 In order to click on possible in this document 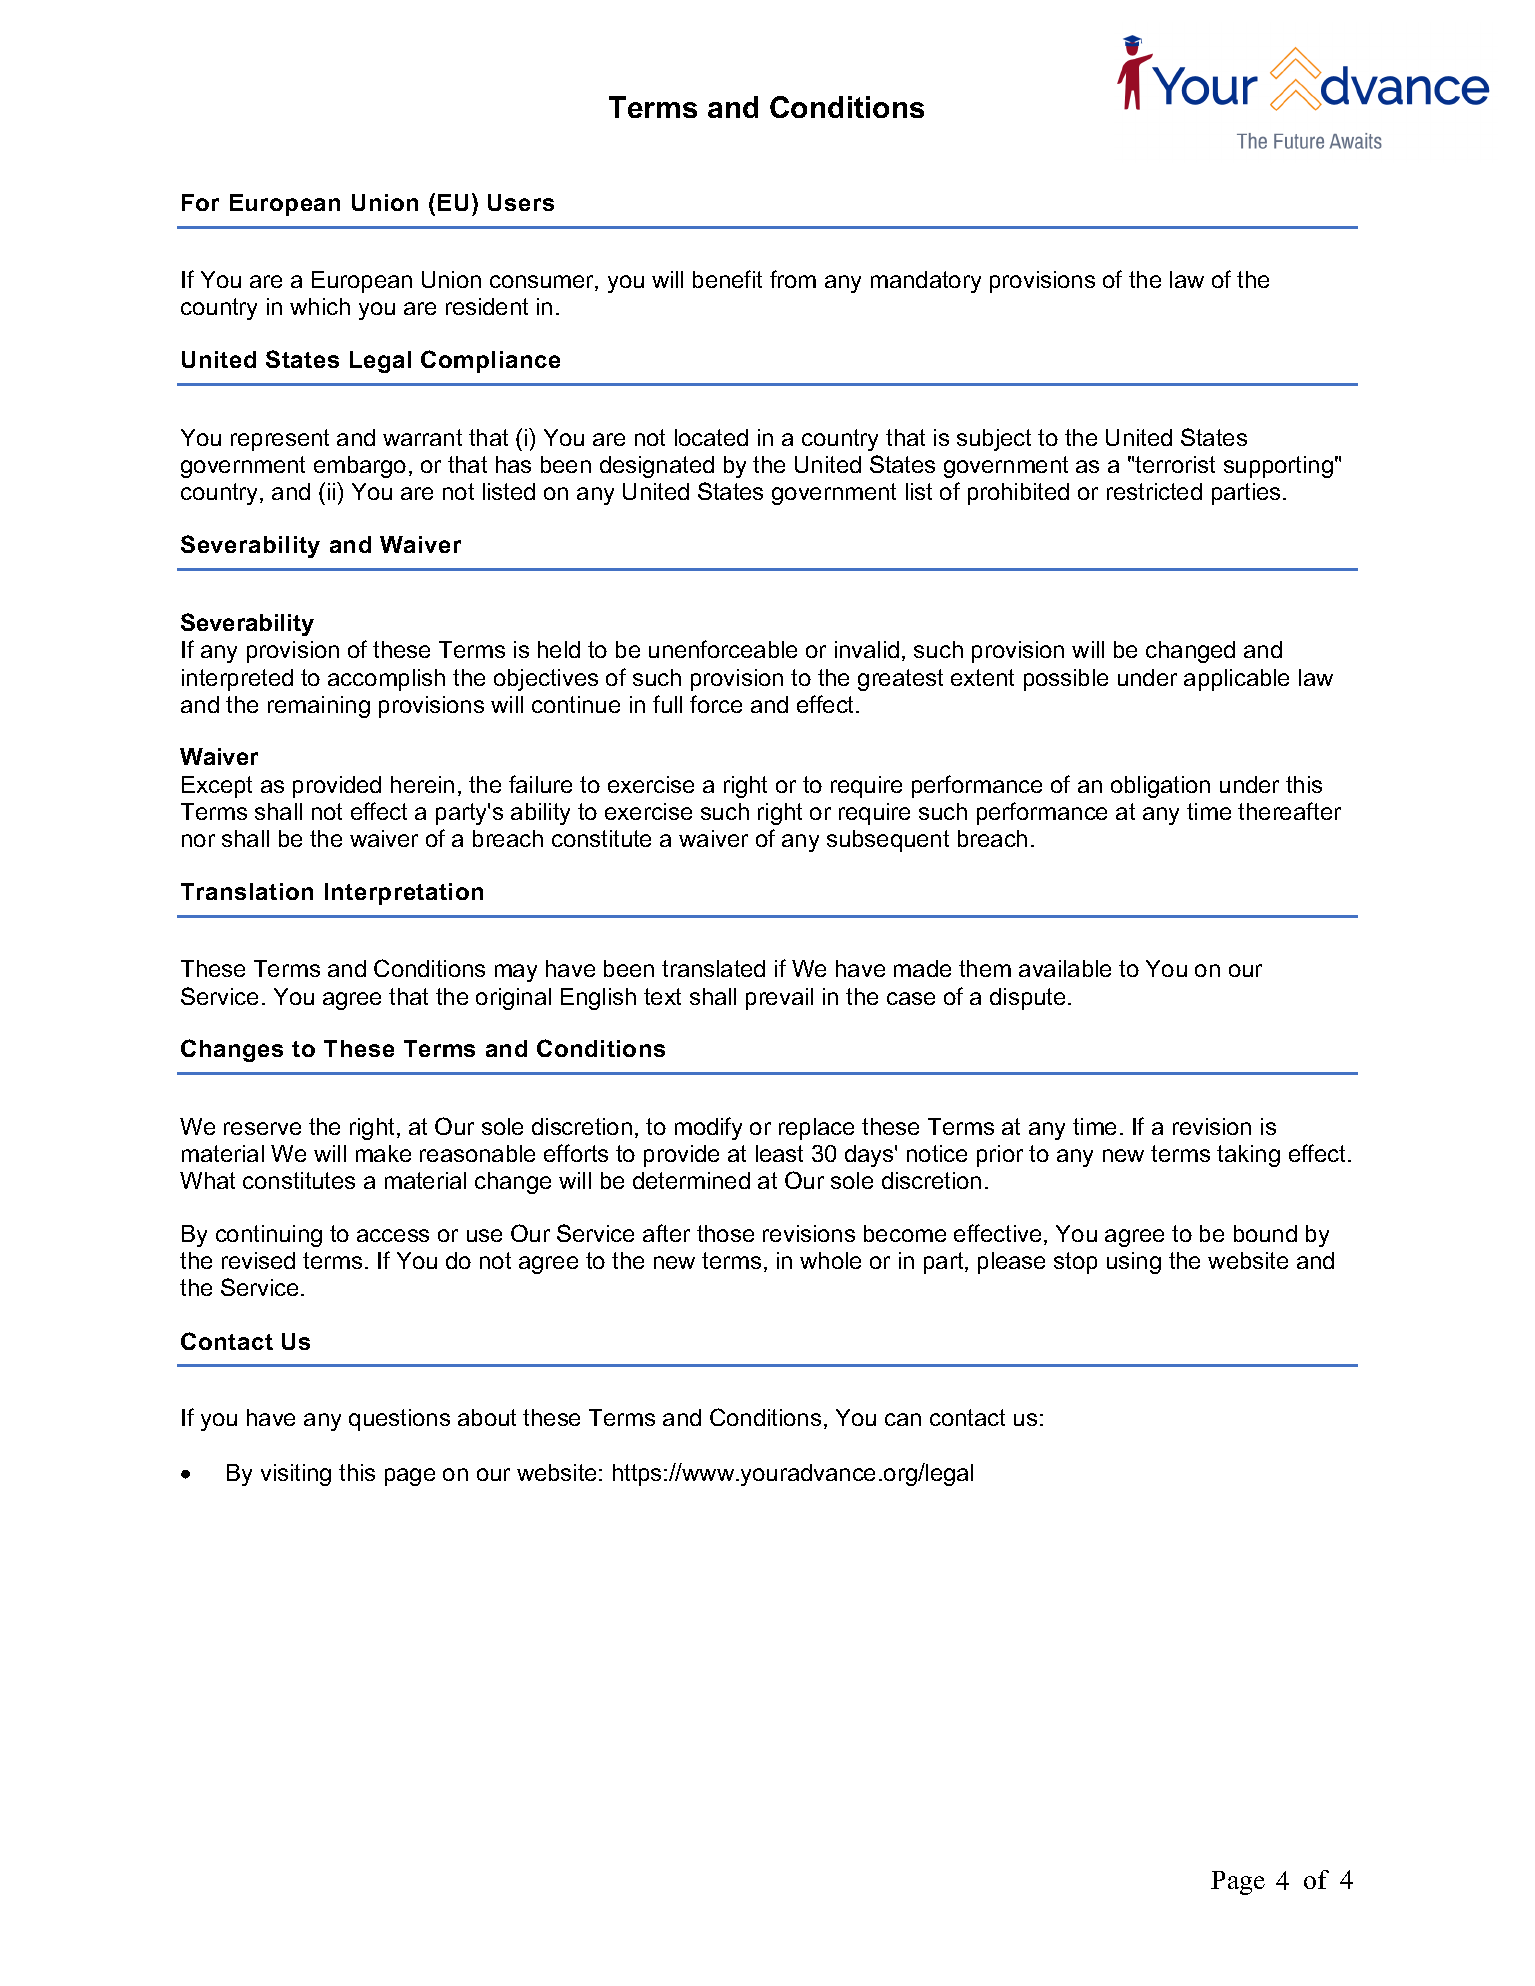, I will do `click(1066, 680)`.
